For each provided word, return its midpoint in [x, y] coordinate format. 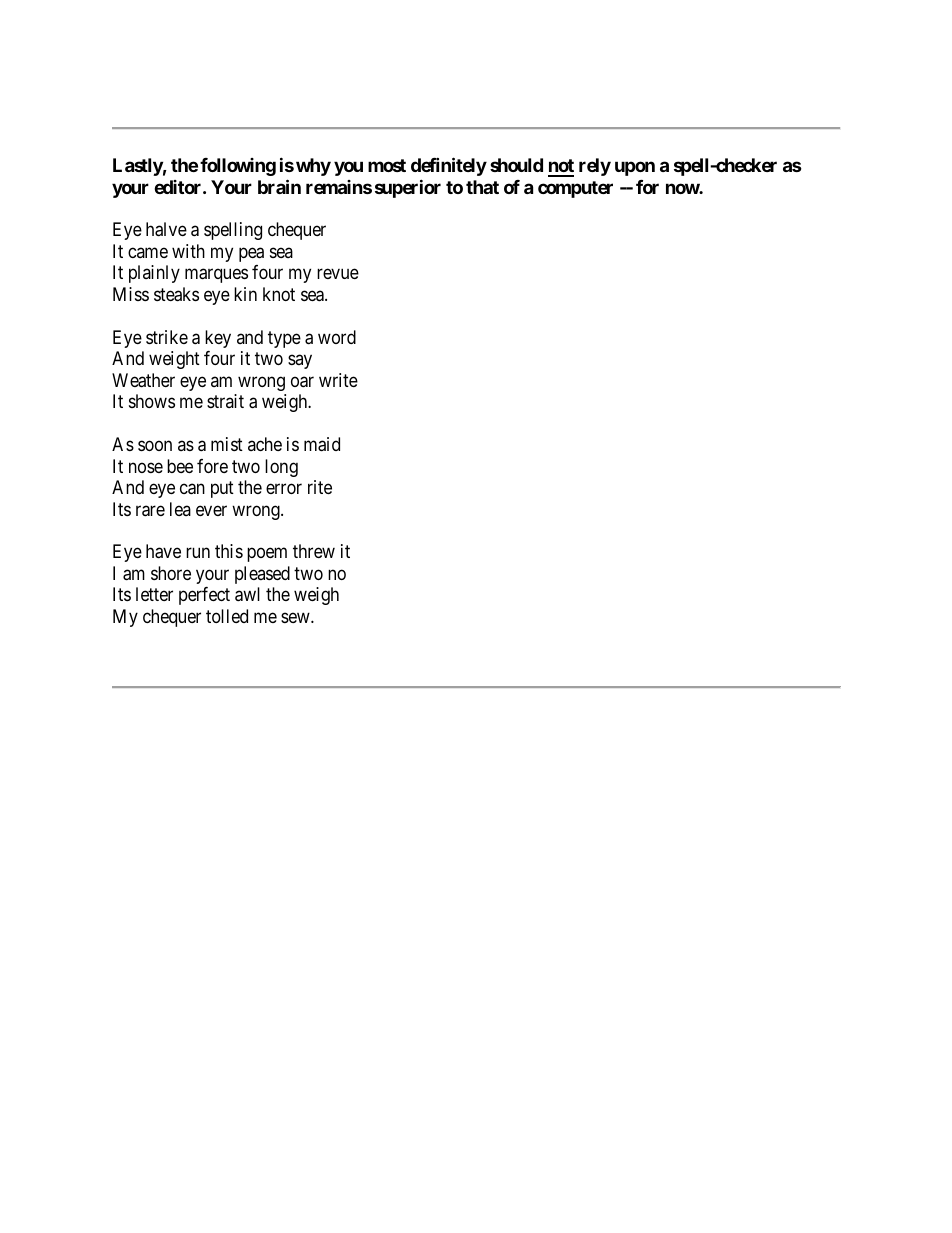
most [387, 165]
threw [314, 551]
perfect [204, 596]
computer [575, 189]
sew [296, 617]
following [238, 167]
